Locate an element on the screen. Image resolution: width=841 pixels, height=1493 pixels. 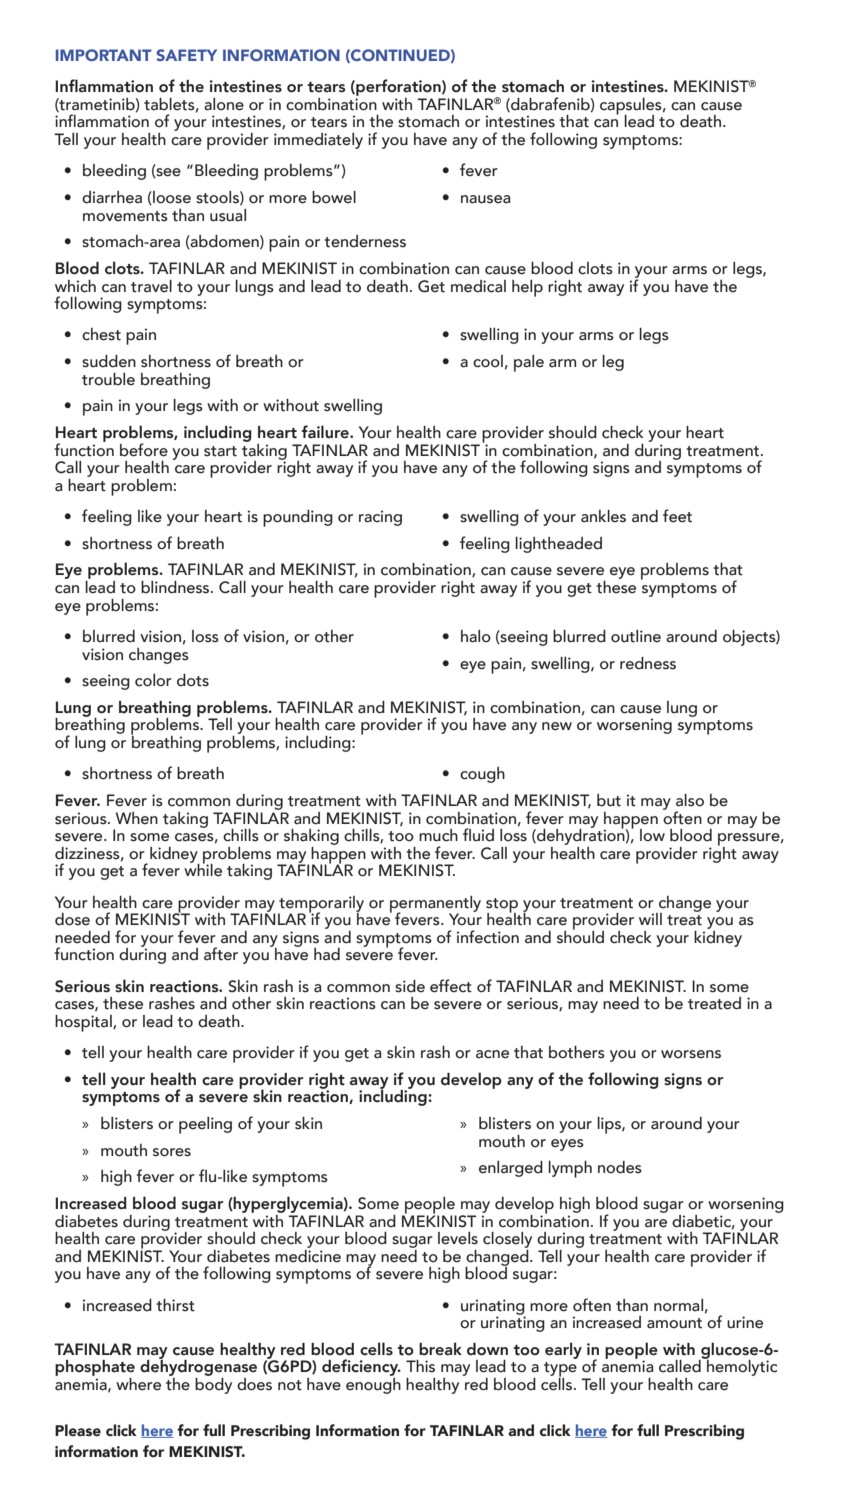
immediately is located at coordinates (318, 141).
